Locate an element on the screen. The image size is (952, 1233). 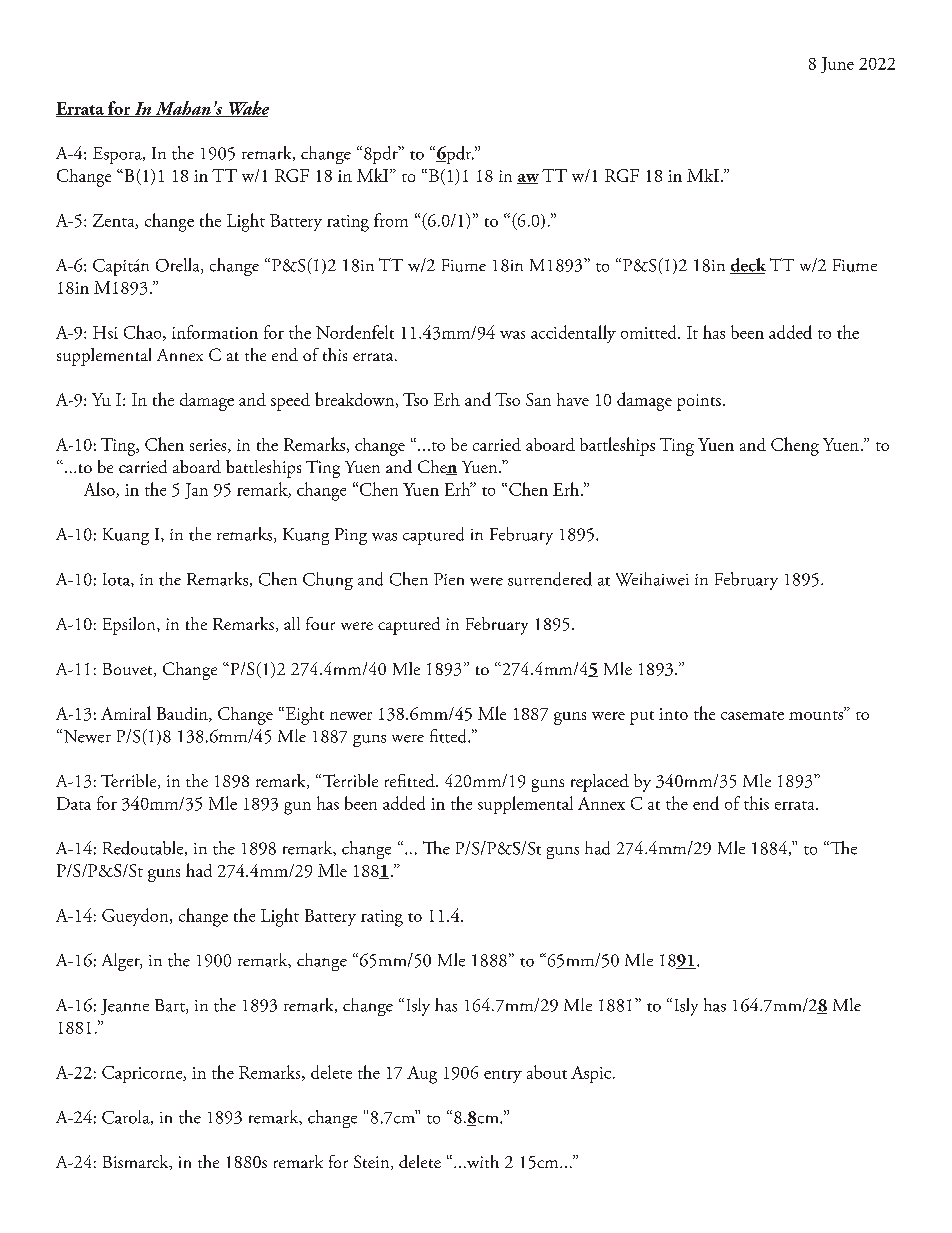
Wake is located at coordinates (247, 109).
